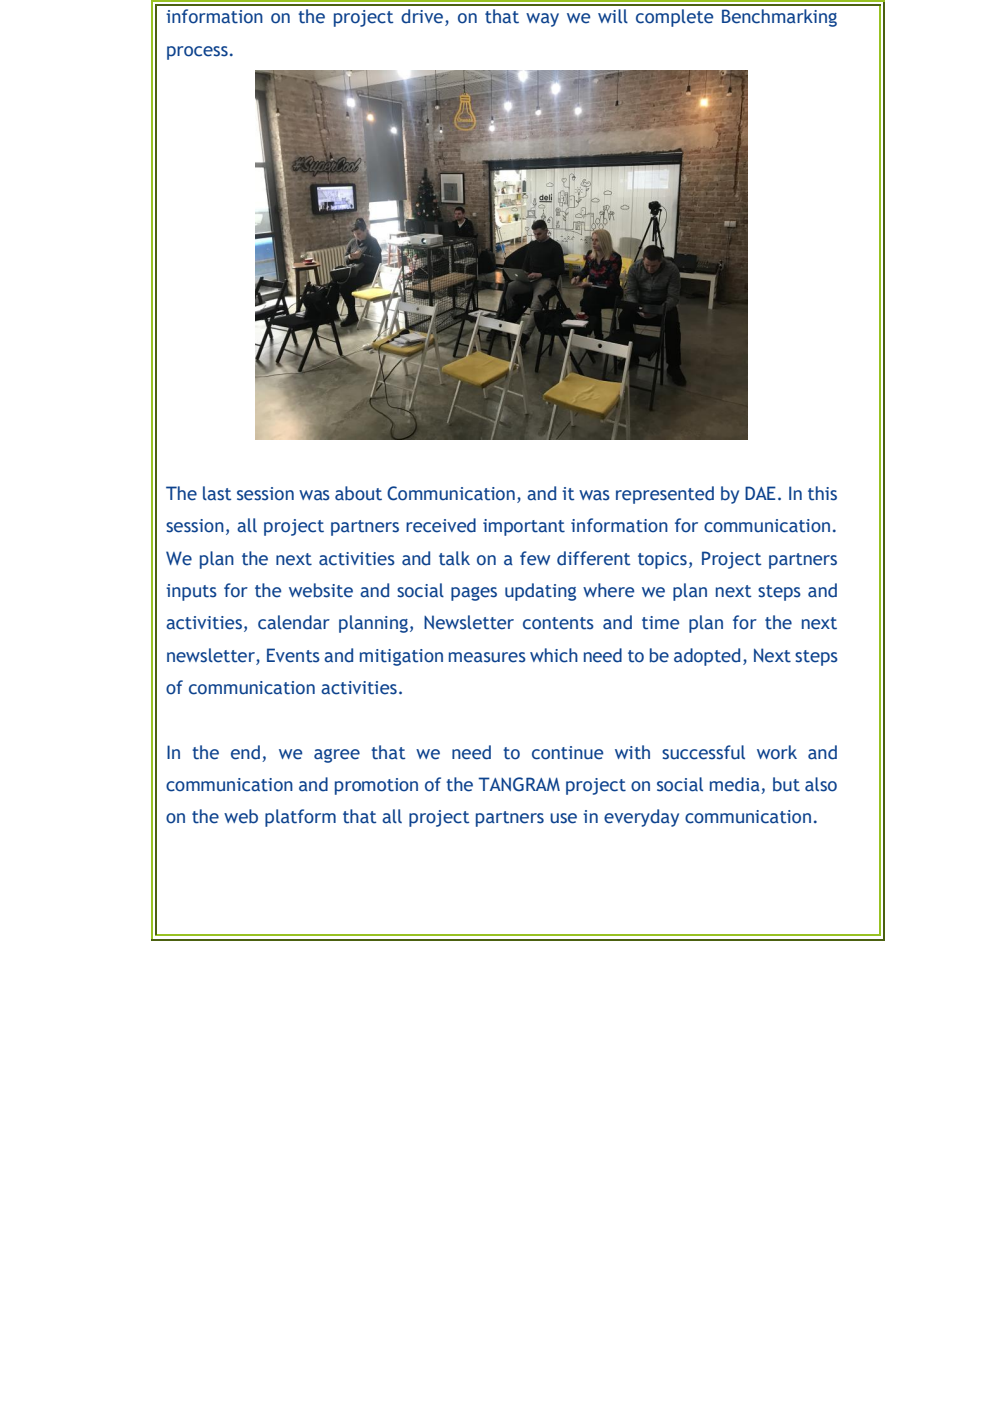 The height and width of the page is (1419, 1003). What do you see at coordinates (524, 527) in the page?
I see `important` at bounding box center [524, 527].
